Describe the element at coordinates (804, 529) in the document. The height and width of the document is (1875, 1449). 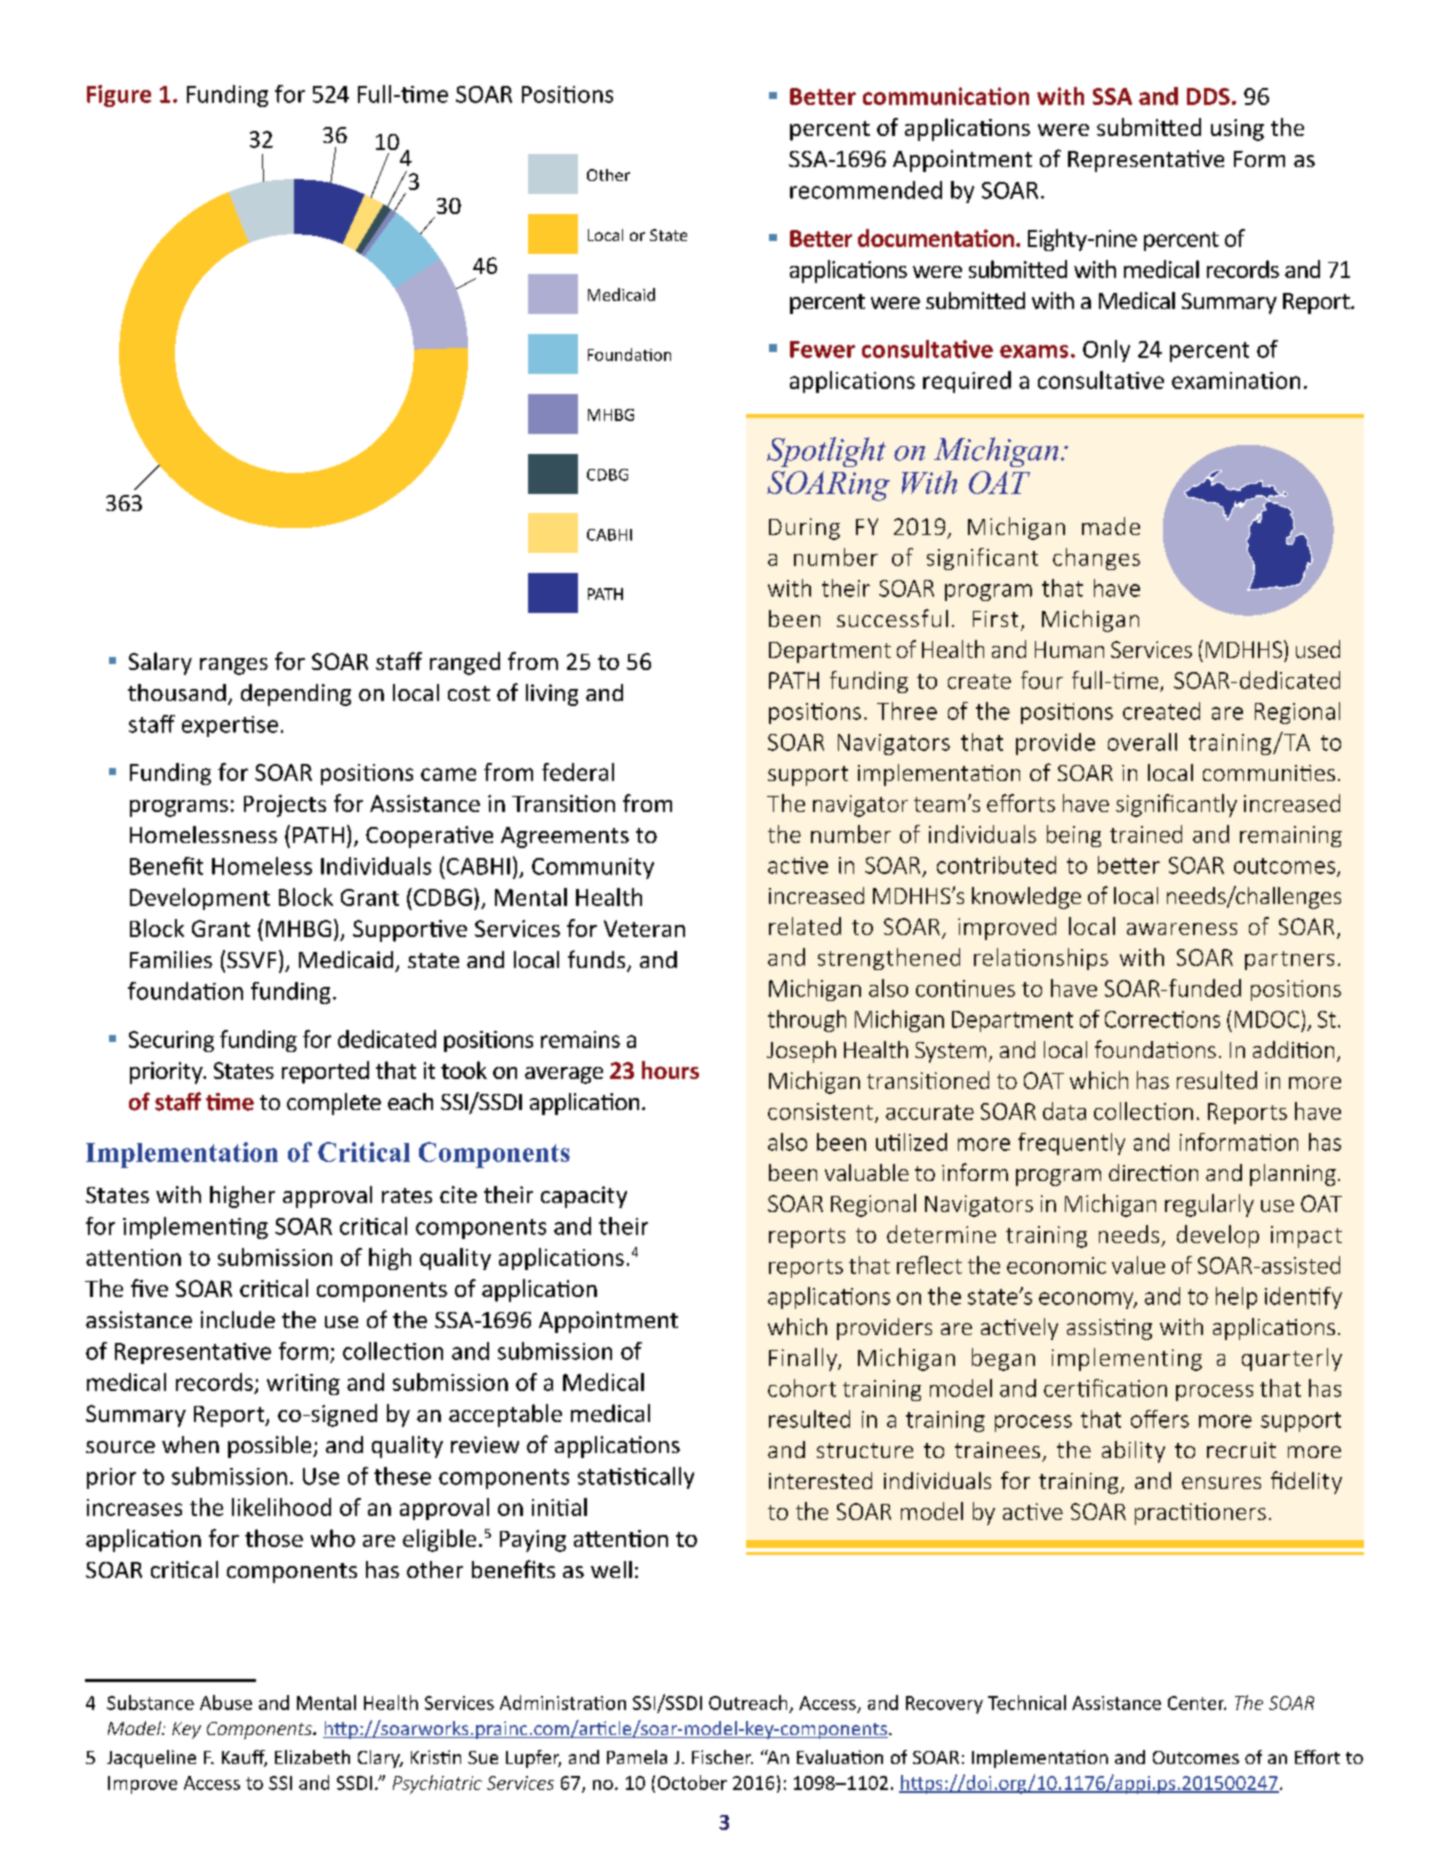
I see `During` at that location.
